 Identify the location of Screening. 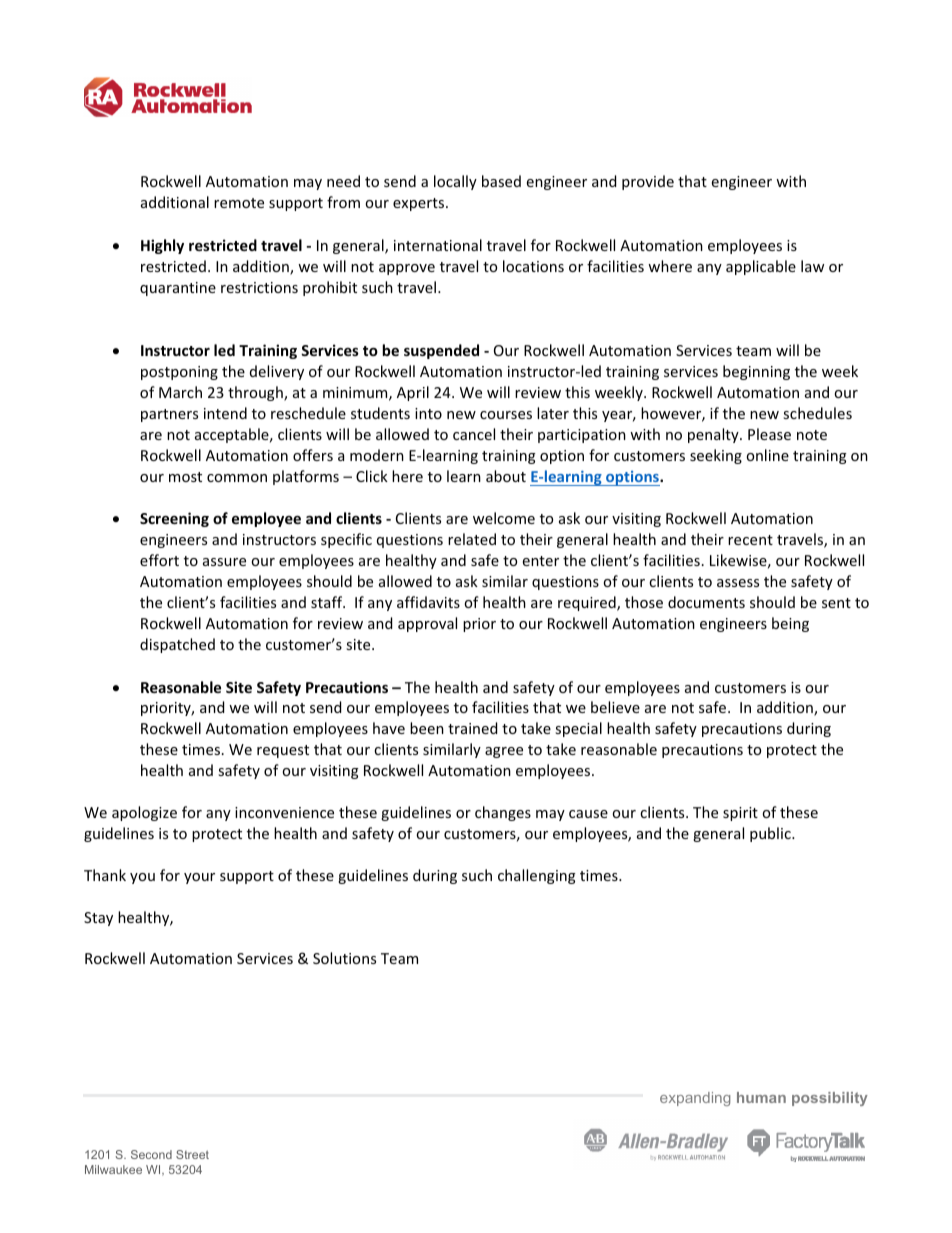
(174, 519).
